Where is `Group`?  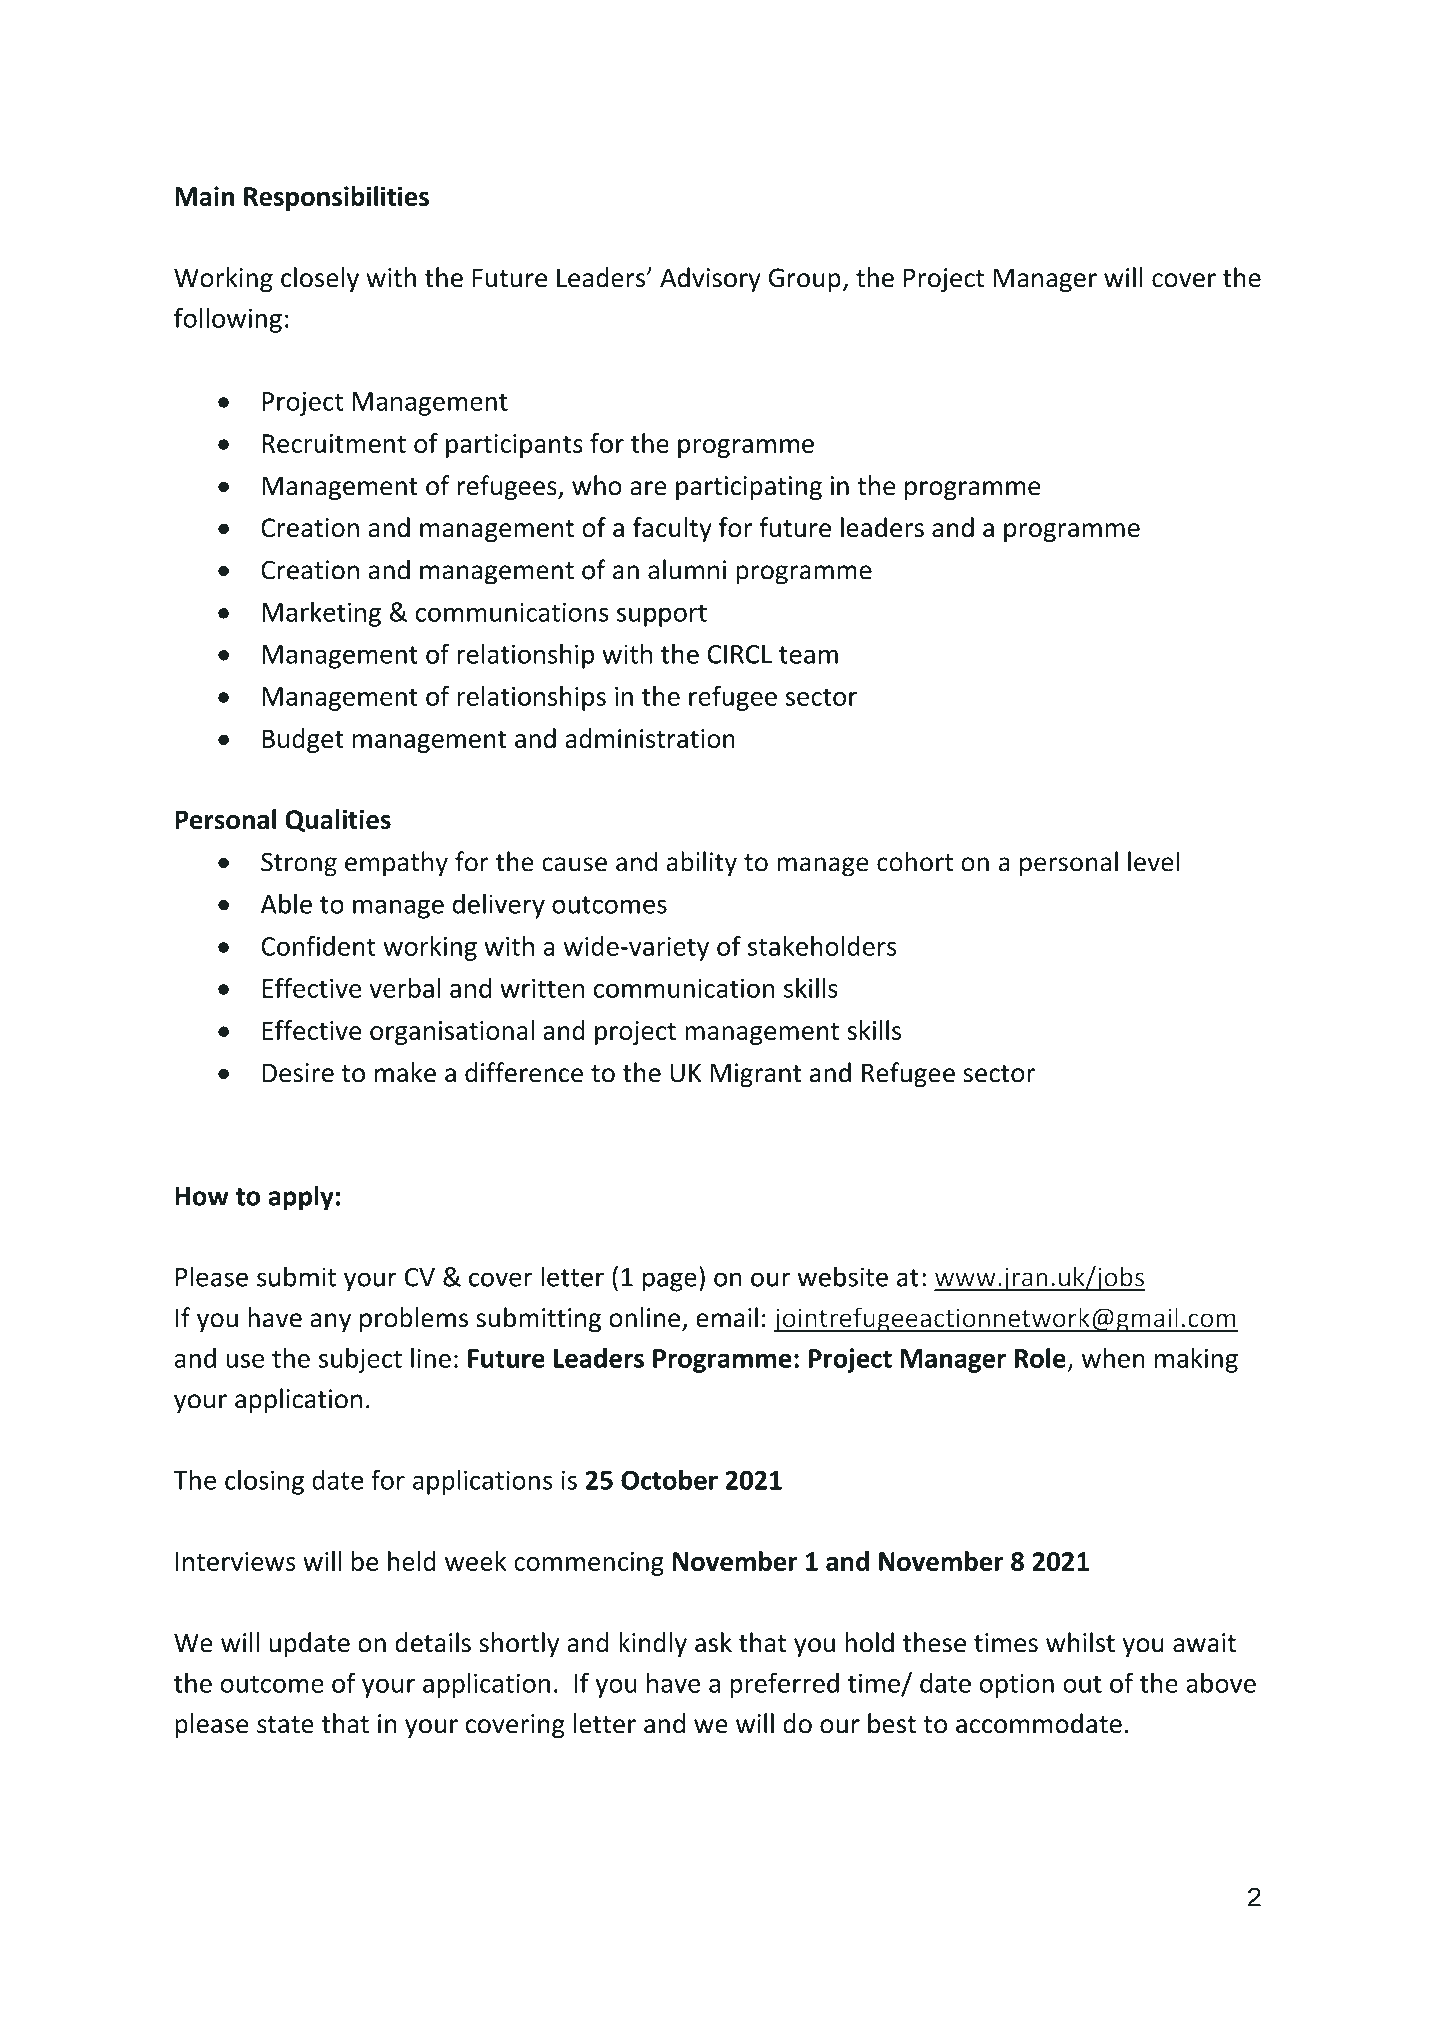 Group is located at coordinates (805, 280).
